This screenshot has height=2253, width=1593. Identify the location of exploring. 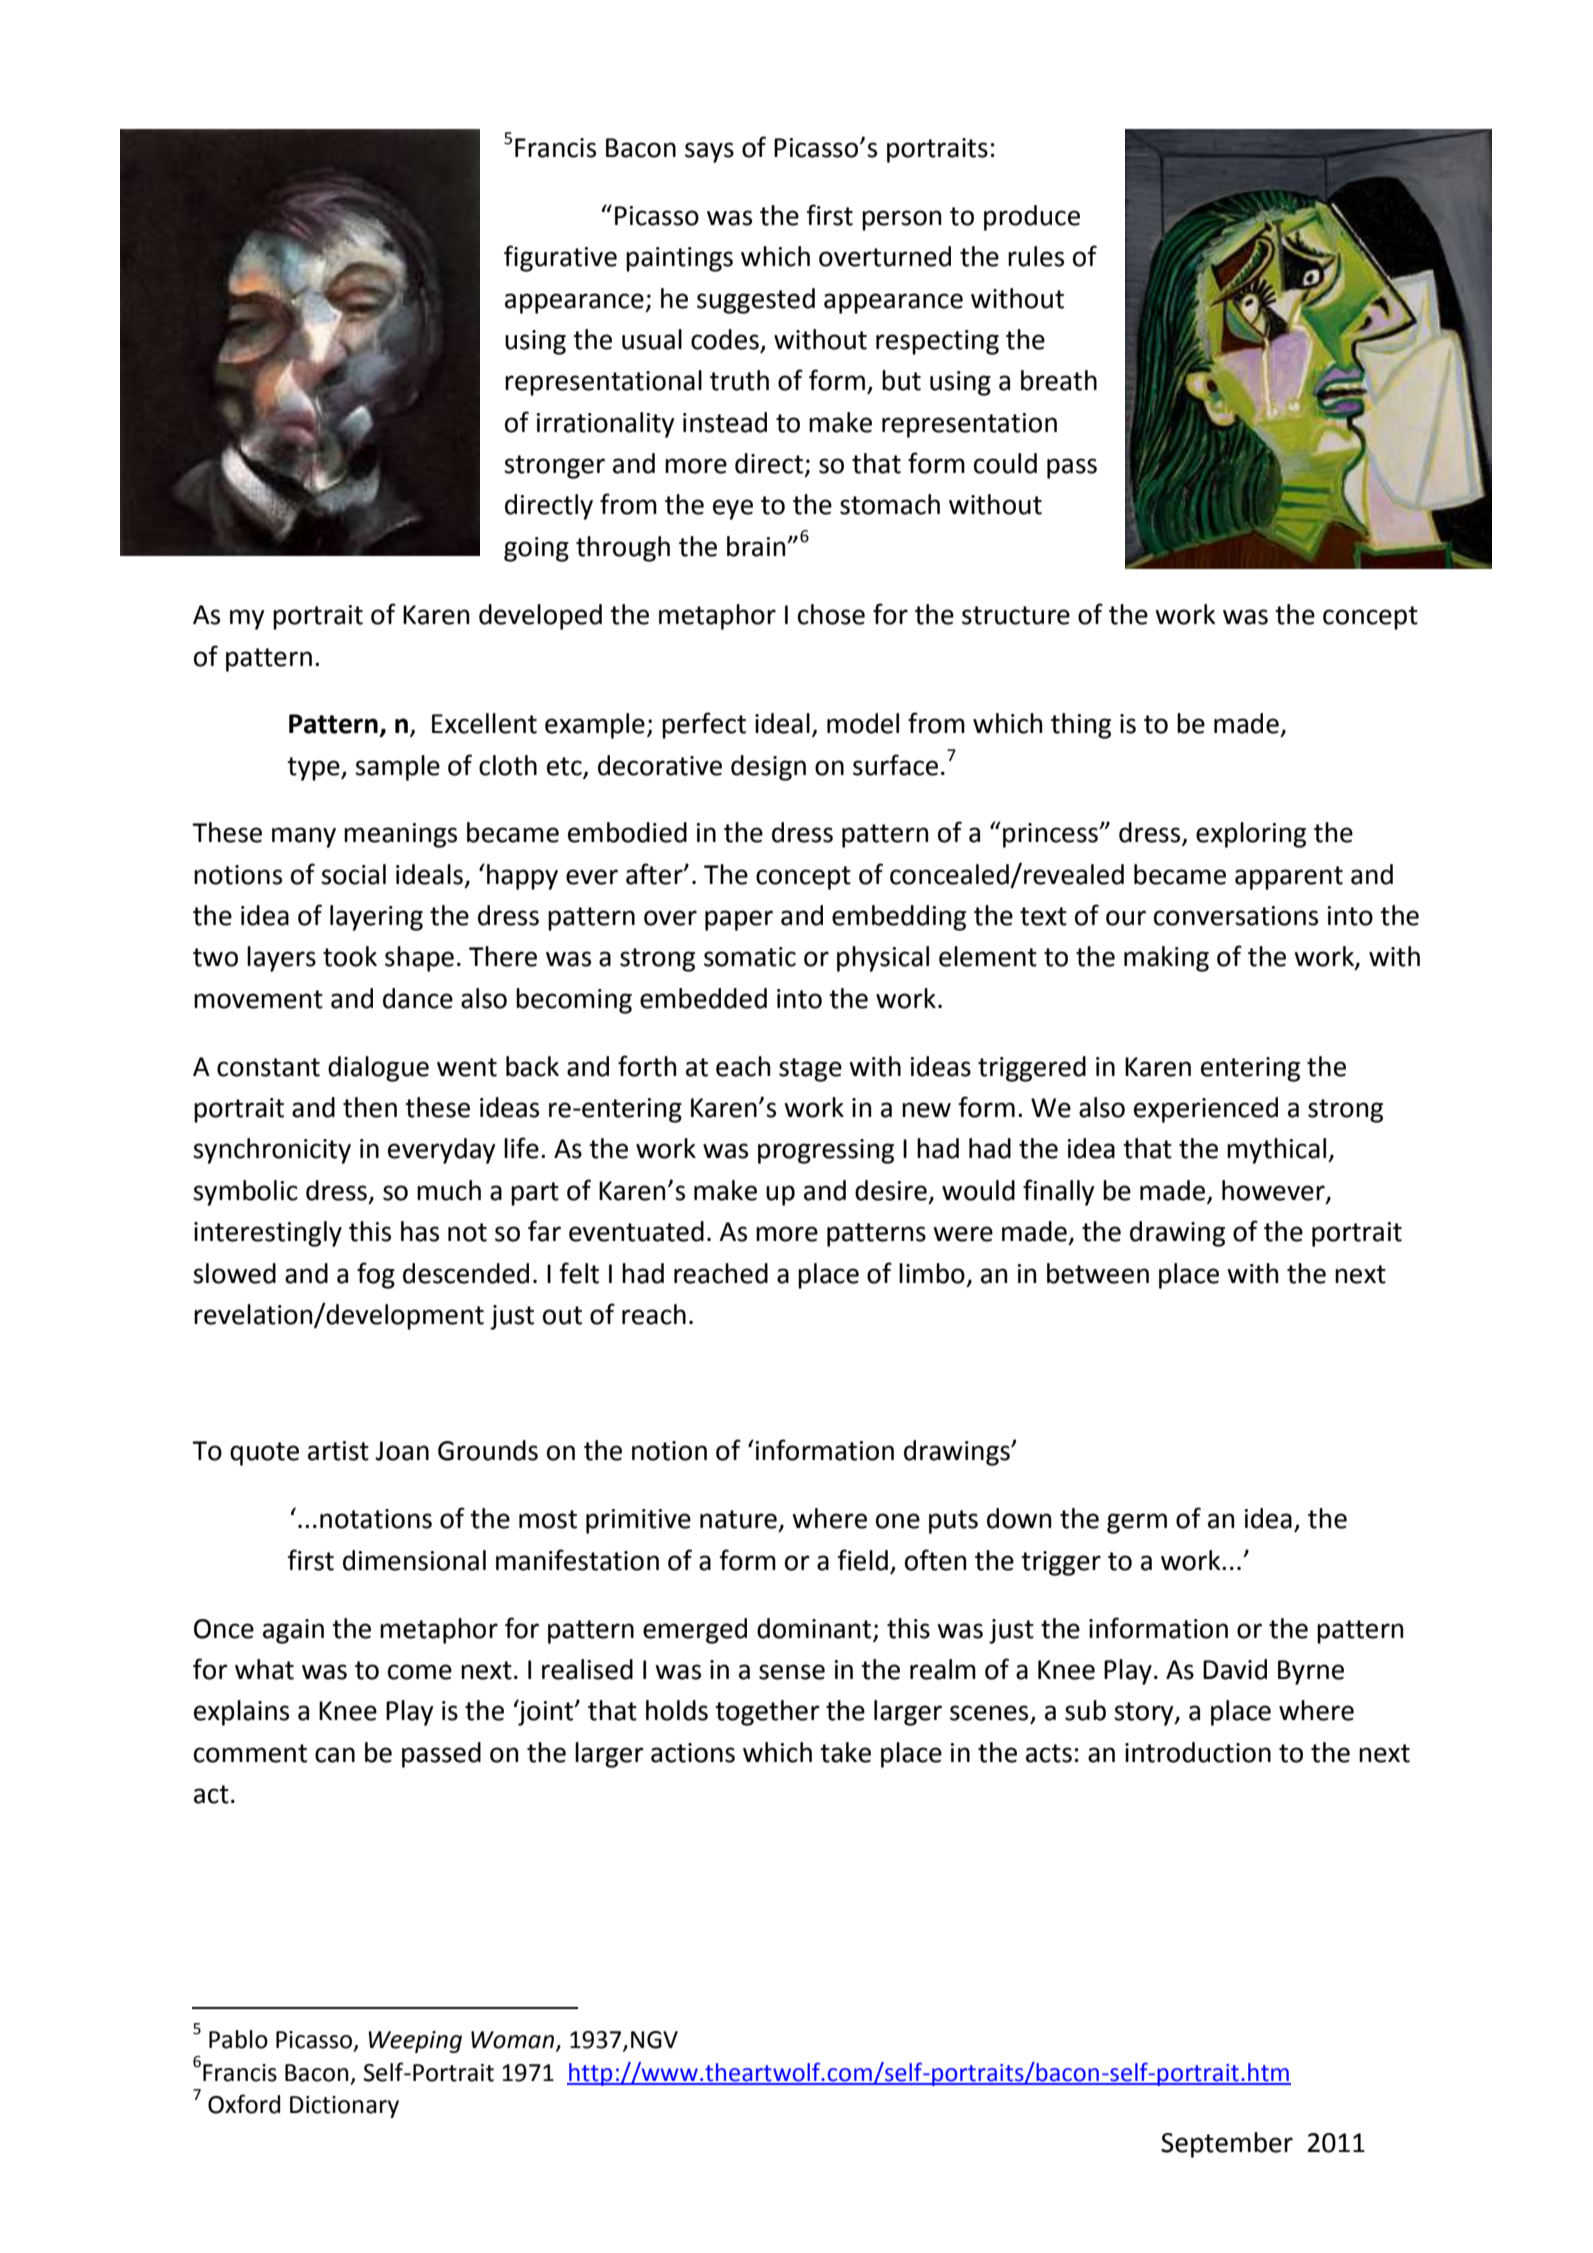
(1251, 835).
